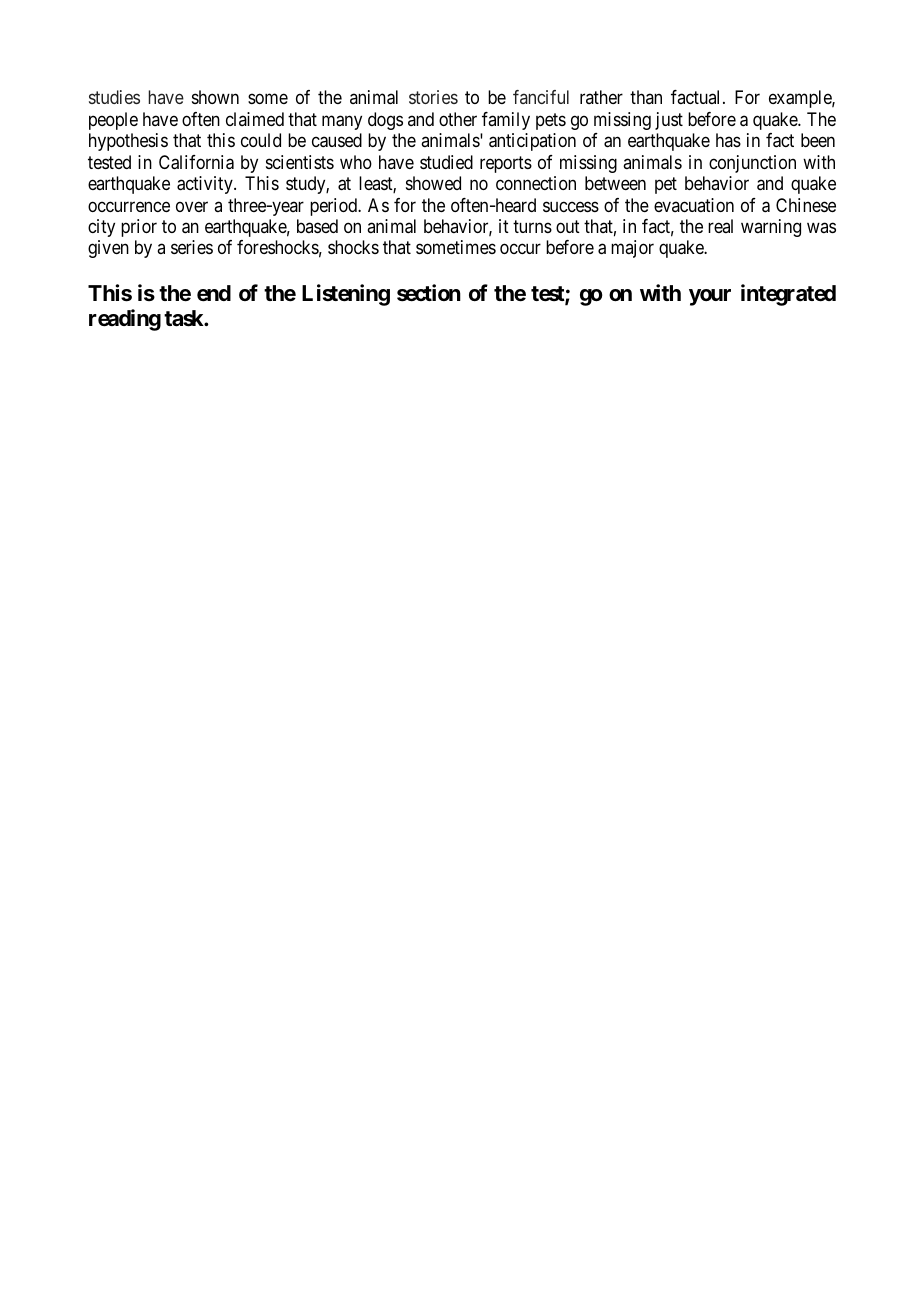 This document has height=1308, width=924. I want to click on end, so click(214, 293).
